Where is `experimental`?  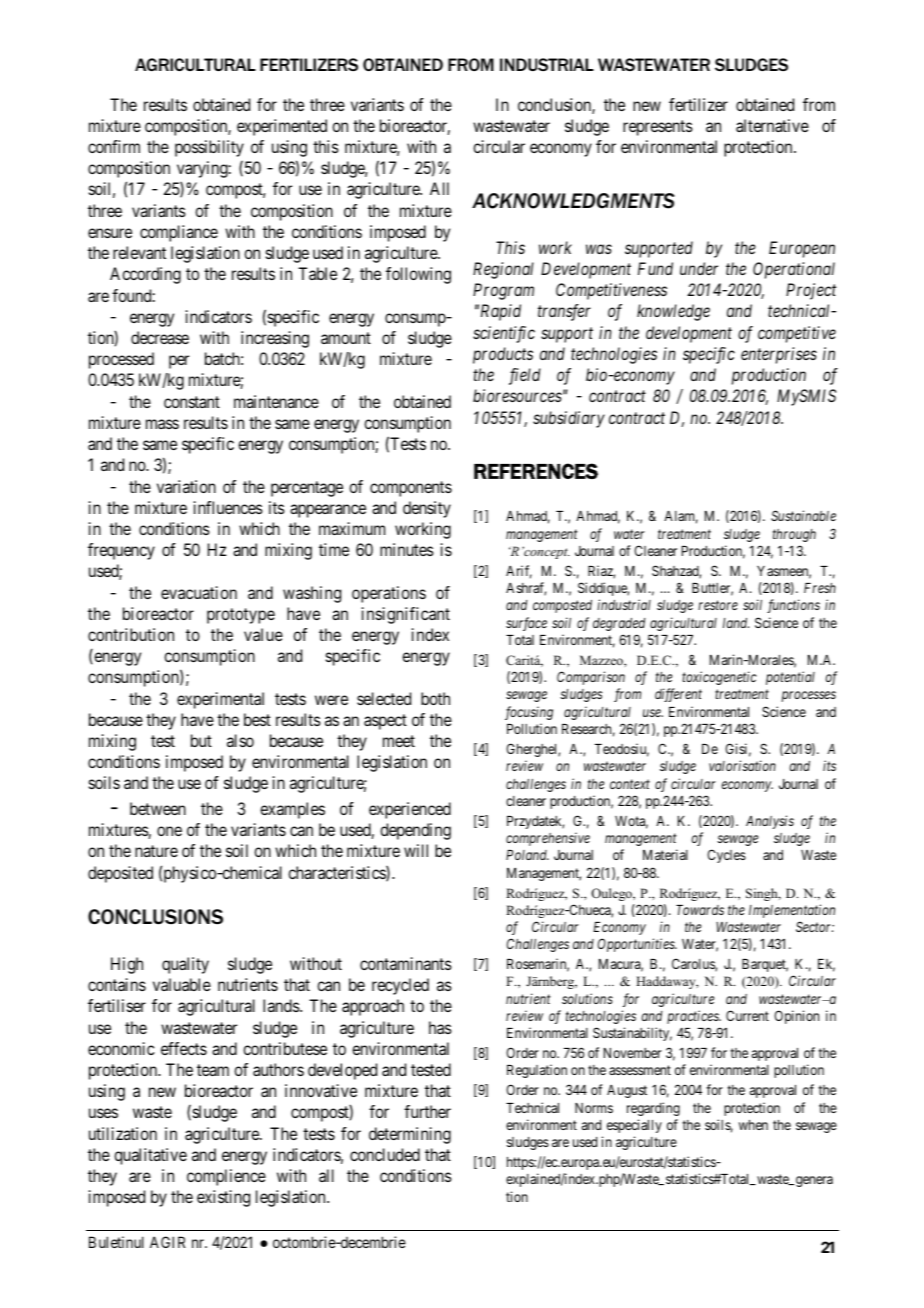 experimental is located at coordinates (220, 700).
